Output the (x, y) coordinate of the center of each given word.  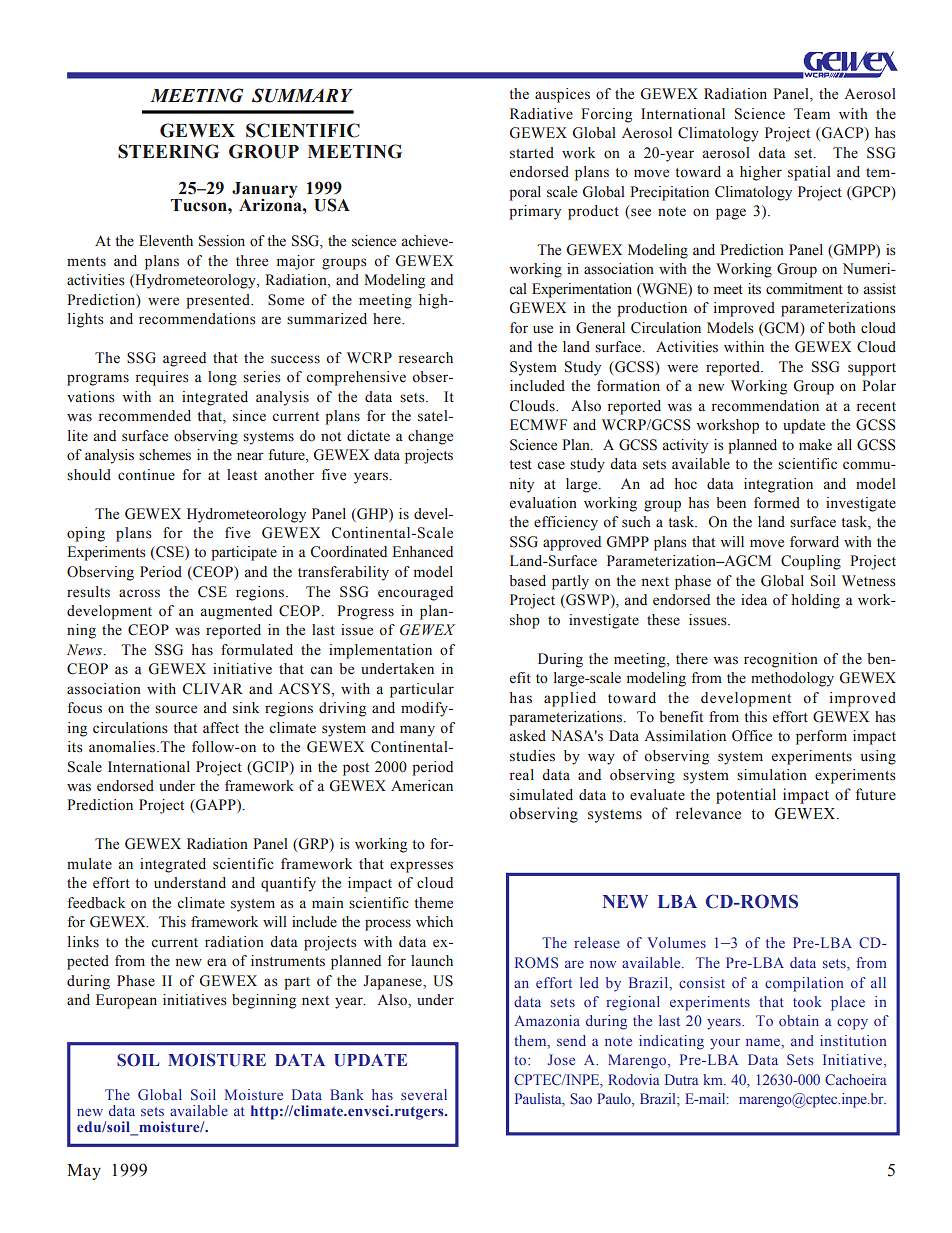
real (522, 775)
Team (812, 113)
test (520, 465)
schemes (165, 455)
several (424, 1094)
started (532, 153)
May (84, 1172)
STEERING (168, 151)
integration (778, 485)
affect (221, 727)
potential (746, 796)
